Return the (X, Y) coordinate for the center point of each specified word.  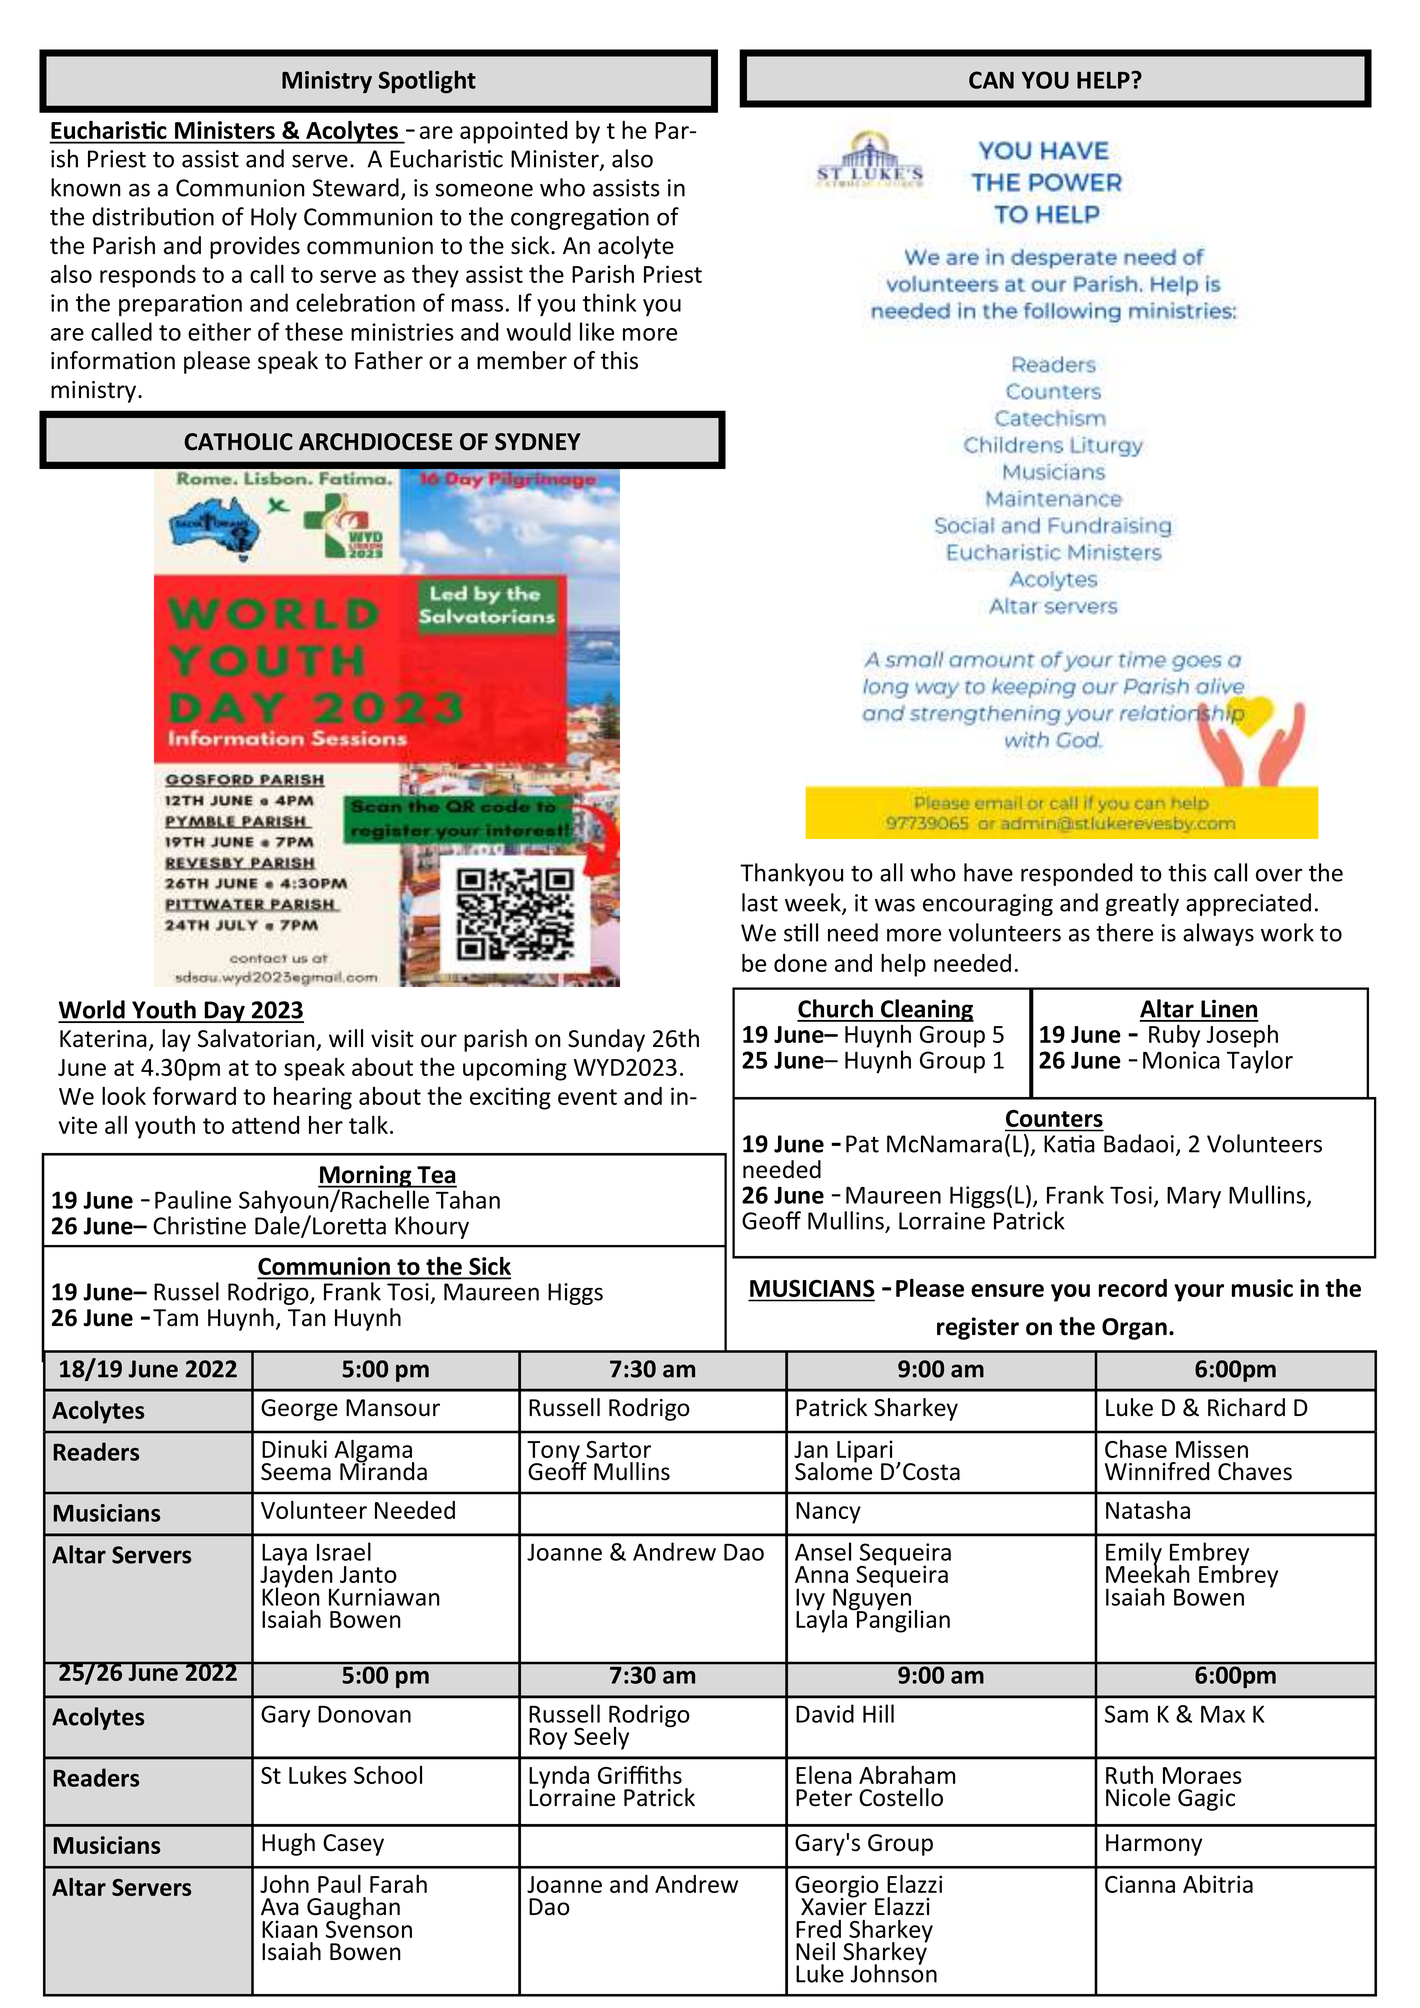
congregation (580, 219)
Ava (280, 1907)
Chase (1136, 1449)
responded (1076, 874)
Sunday (606, 1040)
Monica (1181, 1060)
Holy (274, 218)
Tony (554, 1453)
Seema (296, 1472)
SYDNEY (538, 442)
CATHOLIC (238, 442)
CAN (991, 80)
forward (194, 1095)
